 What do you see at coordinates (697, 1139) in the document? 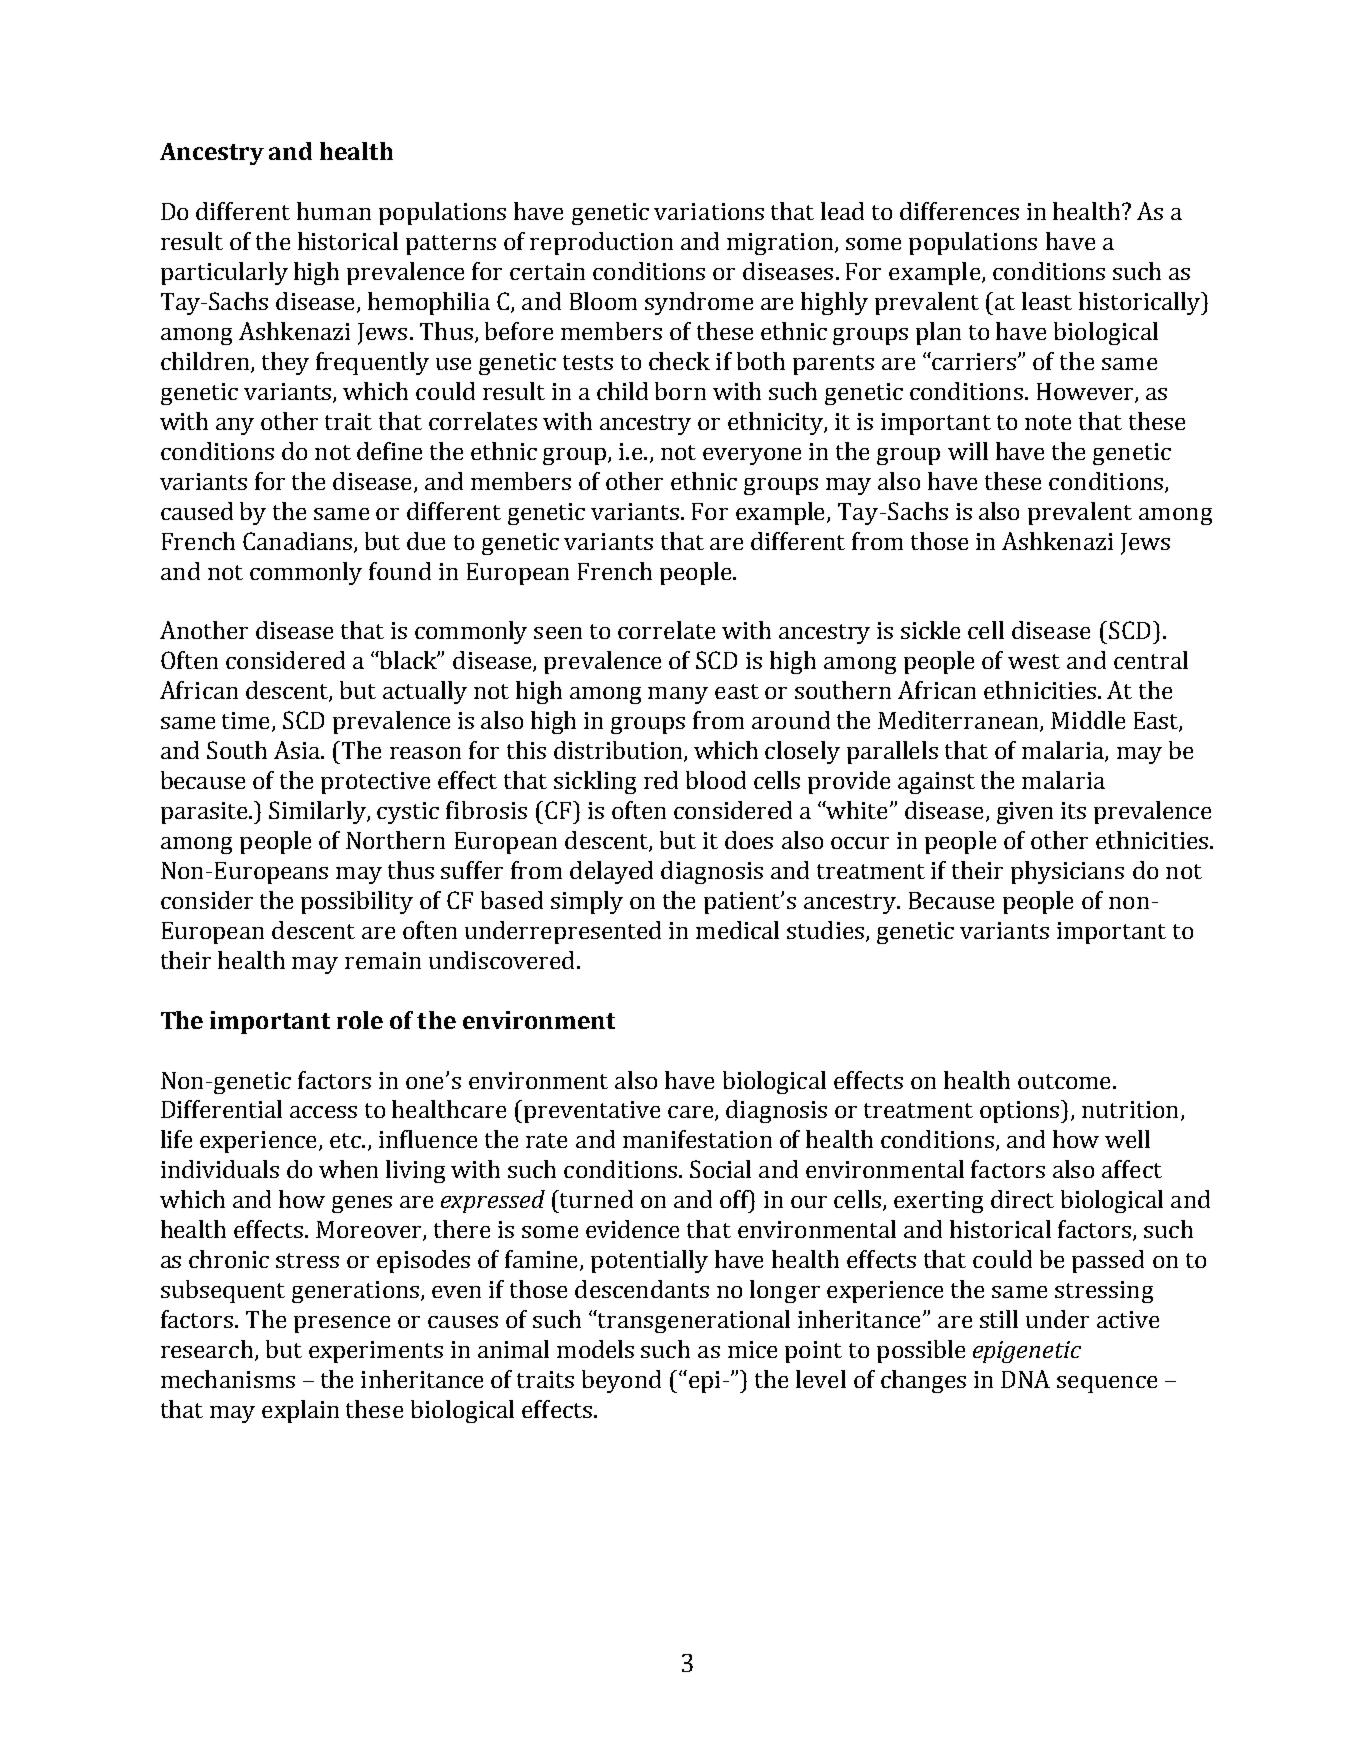
I see `manifestation` at bounding box center [697, 1139].
